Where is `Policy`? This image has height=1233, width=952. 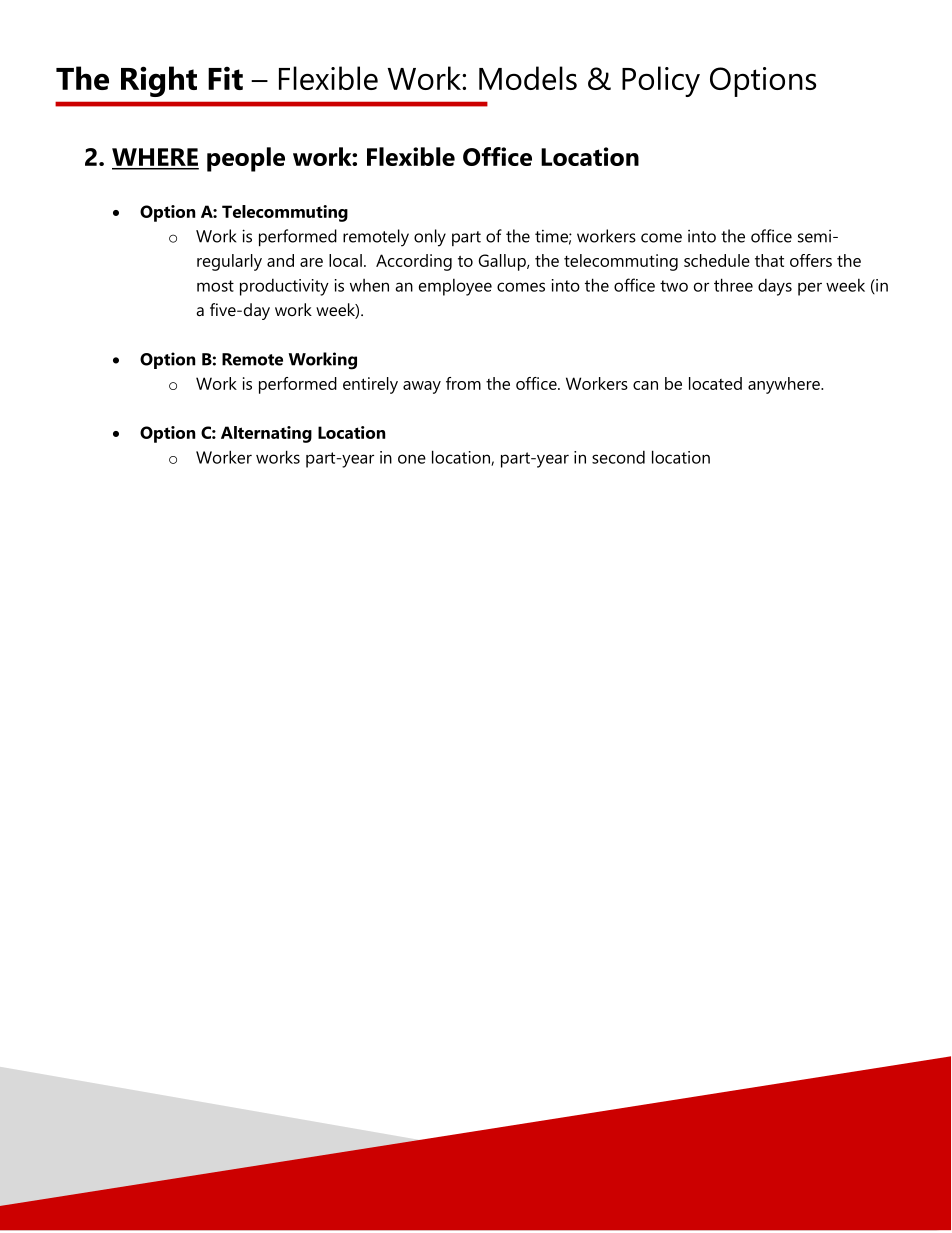 Policy is located at coordinates (661, 81).
